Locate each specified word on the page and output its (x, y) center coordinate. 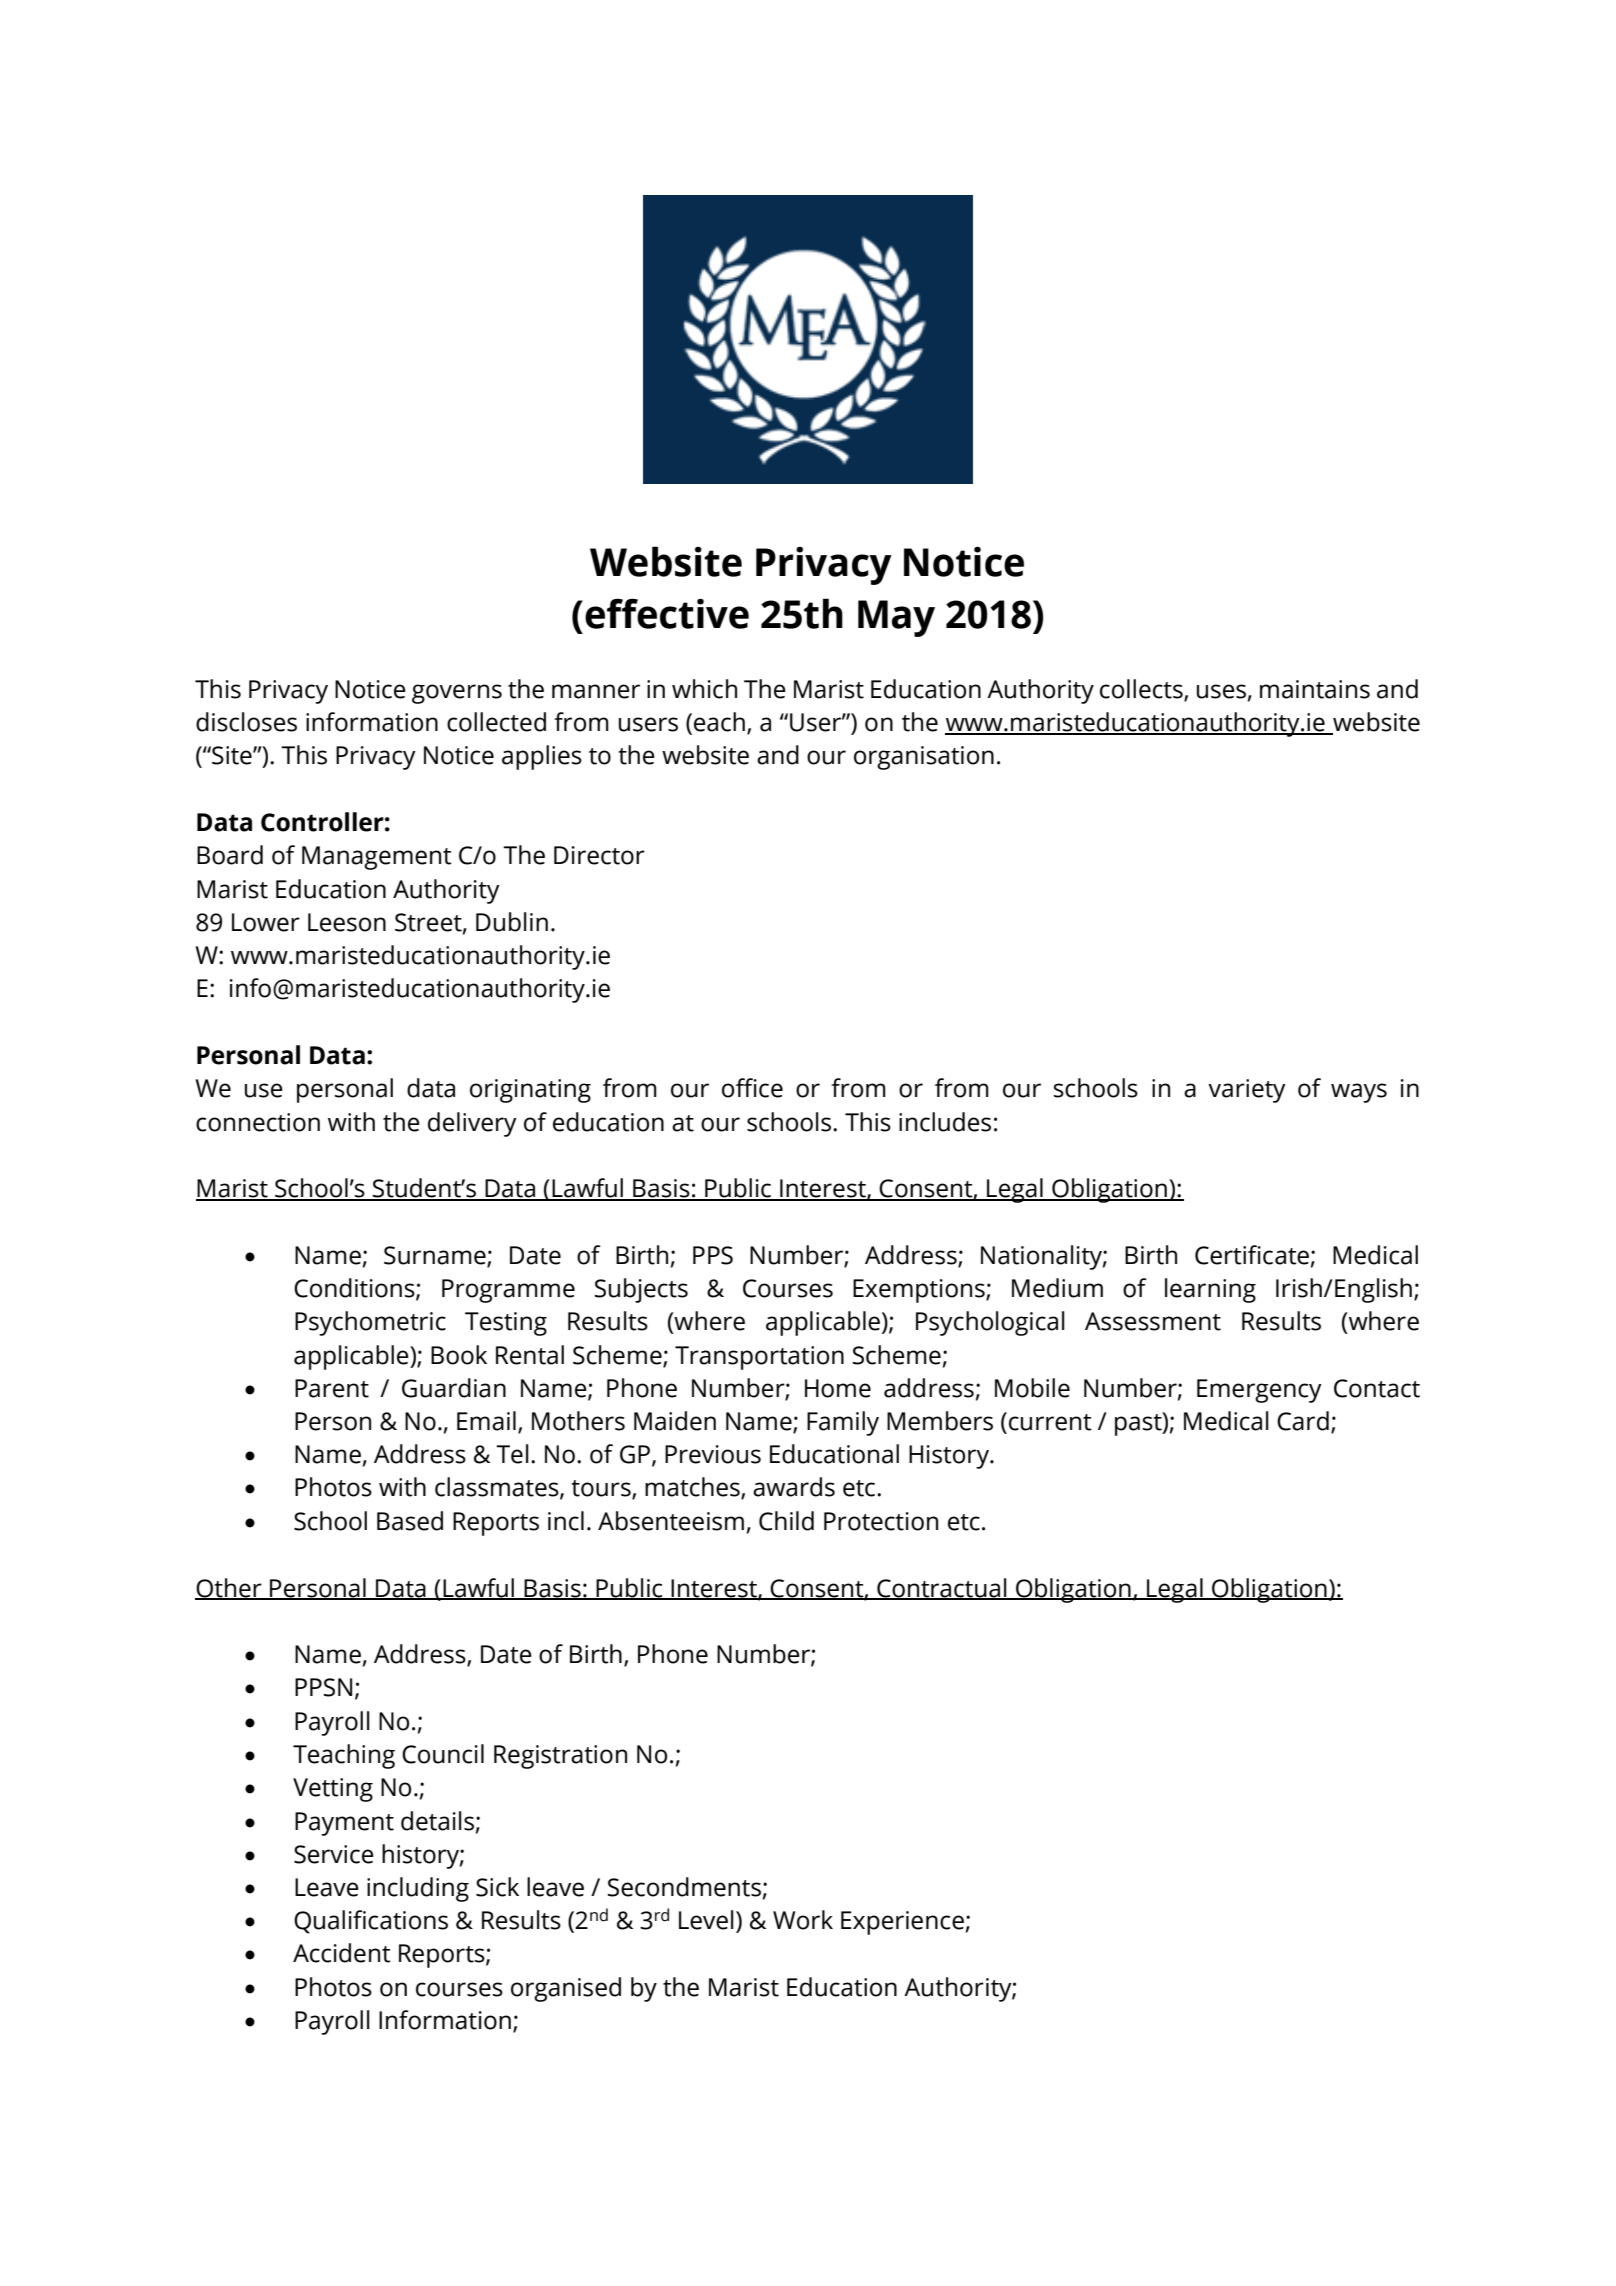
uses (1221, 691)
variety (1247, 1091)
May (896, 618)
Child (786, 1521)
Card (1303, 1421)
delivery (472, 1124)
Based (410, 1521)
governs (457, 694)
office (752, 1088)
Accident (342, 1953)
